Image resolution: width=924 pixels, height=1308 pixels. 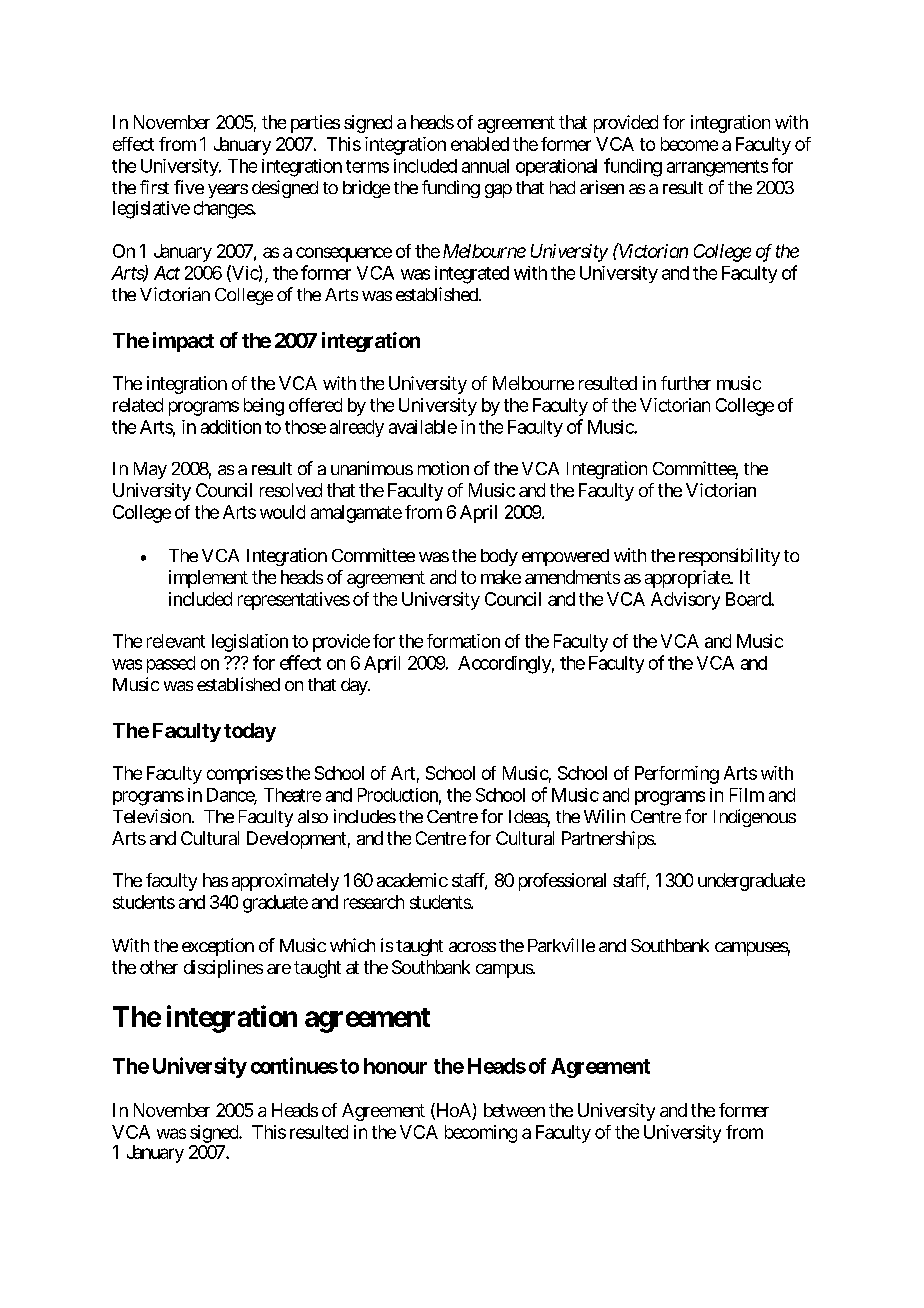 What do you see at coordinates (150, 470) in the screenshot?
I see `May` at bounding box center [150, 470].
